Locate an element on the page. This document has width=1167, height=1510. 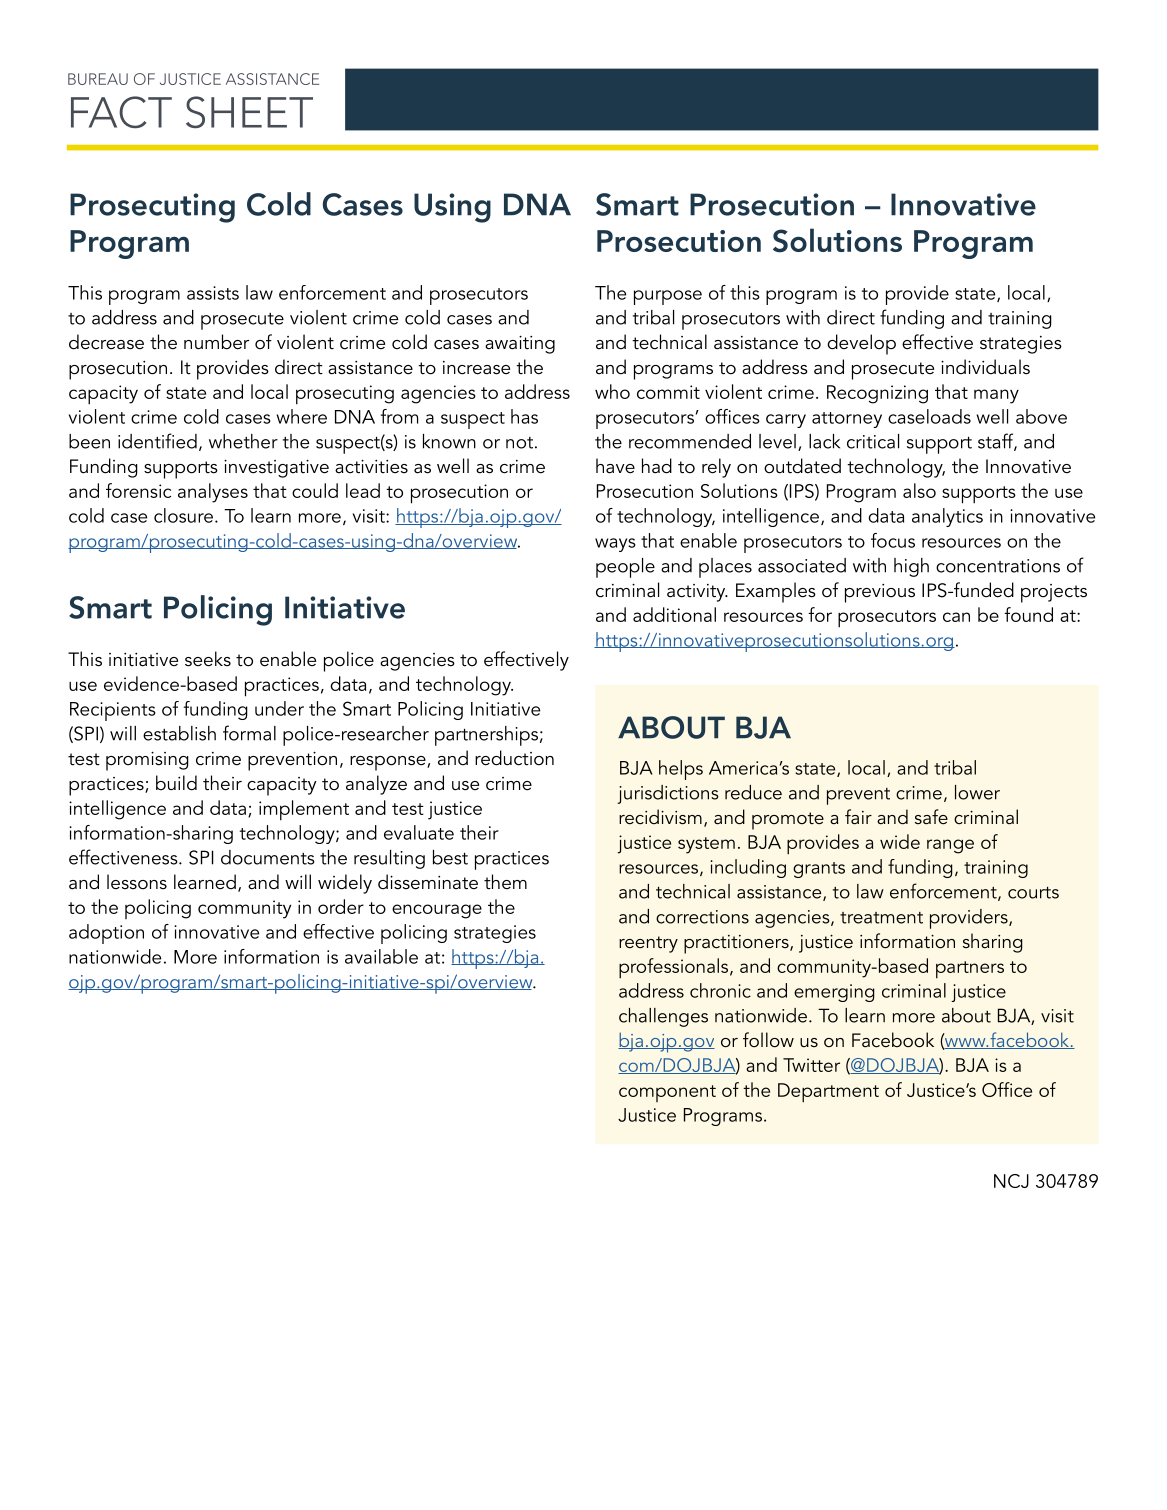
establish is located at coordinates (179, 733).
